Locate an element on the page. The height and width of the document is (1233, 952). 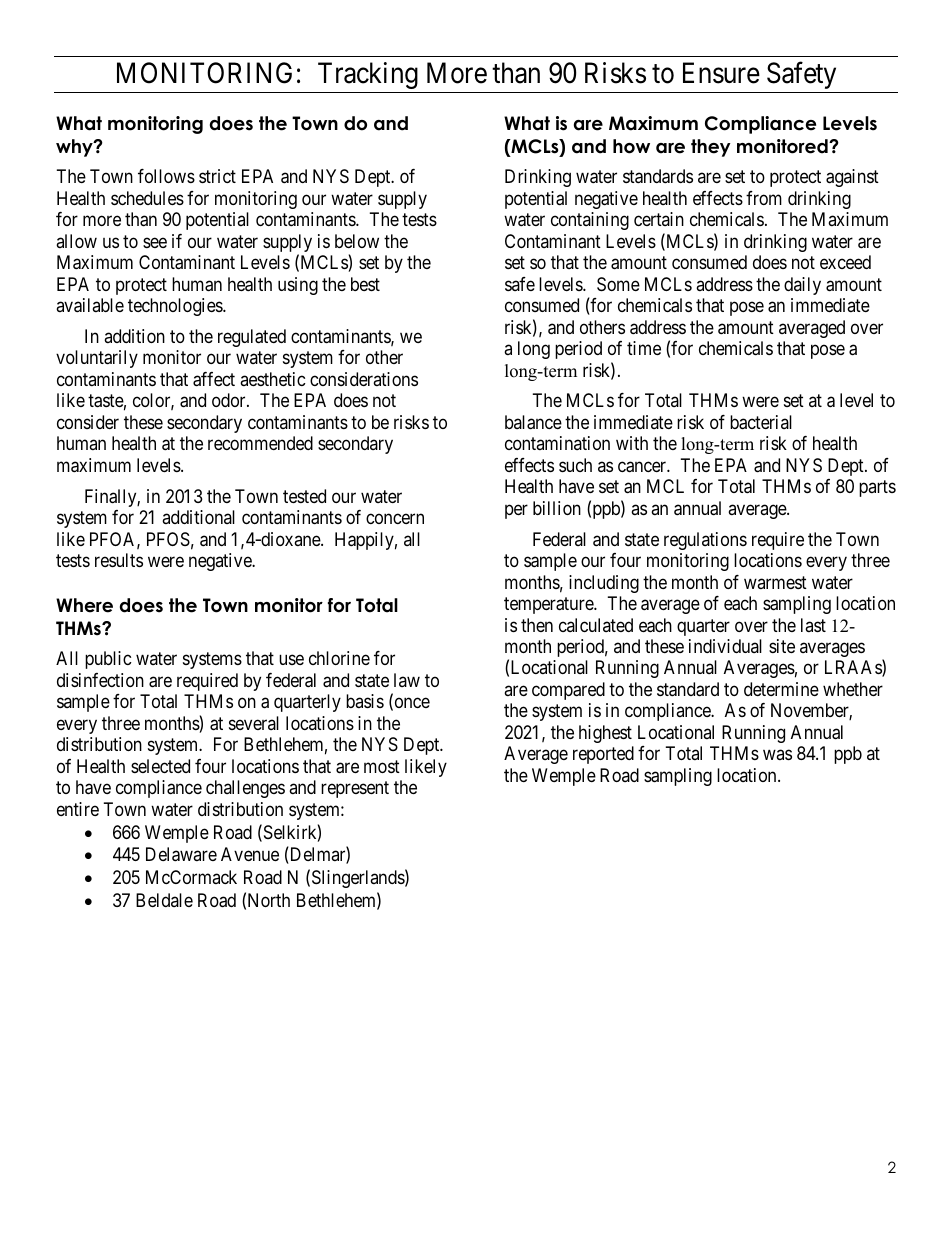
why is located at coordinates (75, 148).
